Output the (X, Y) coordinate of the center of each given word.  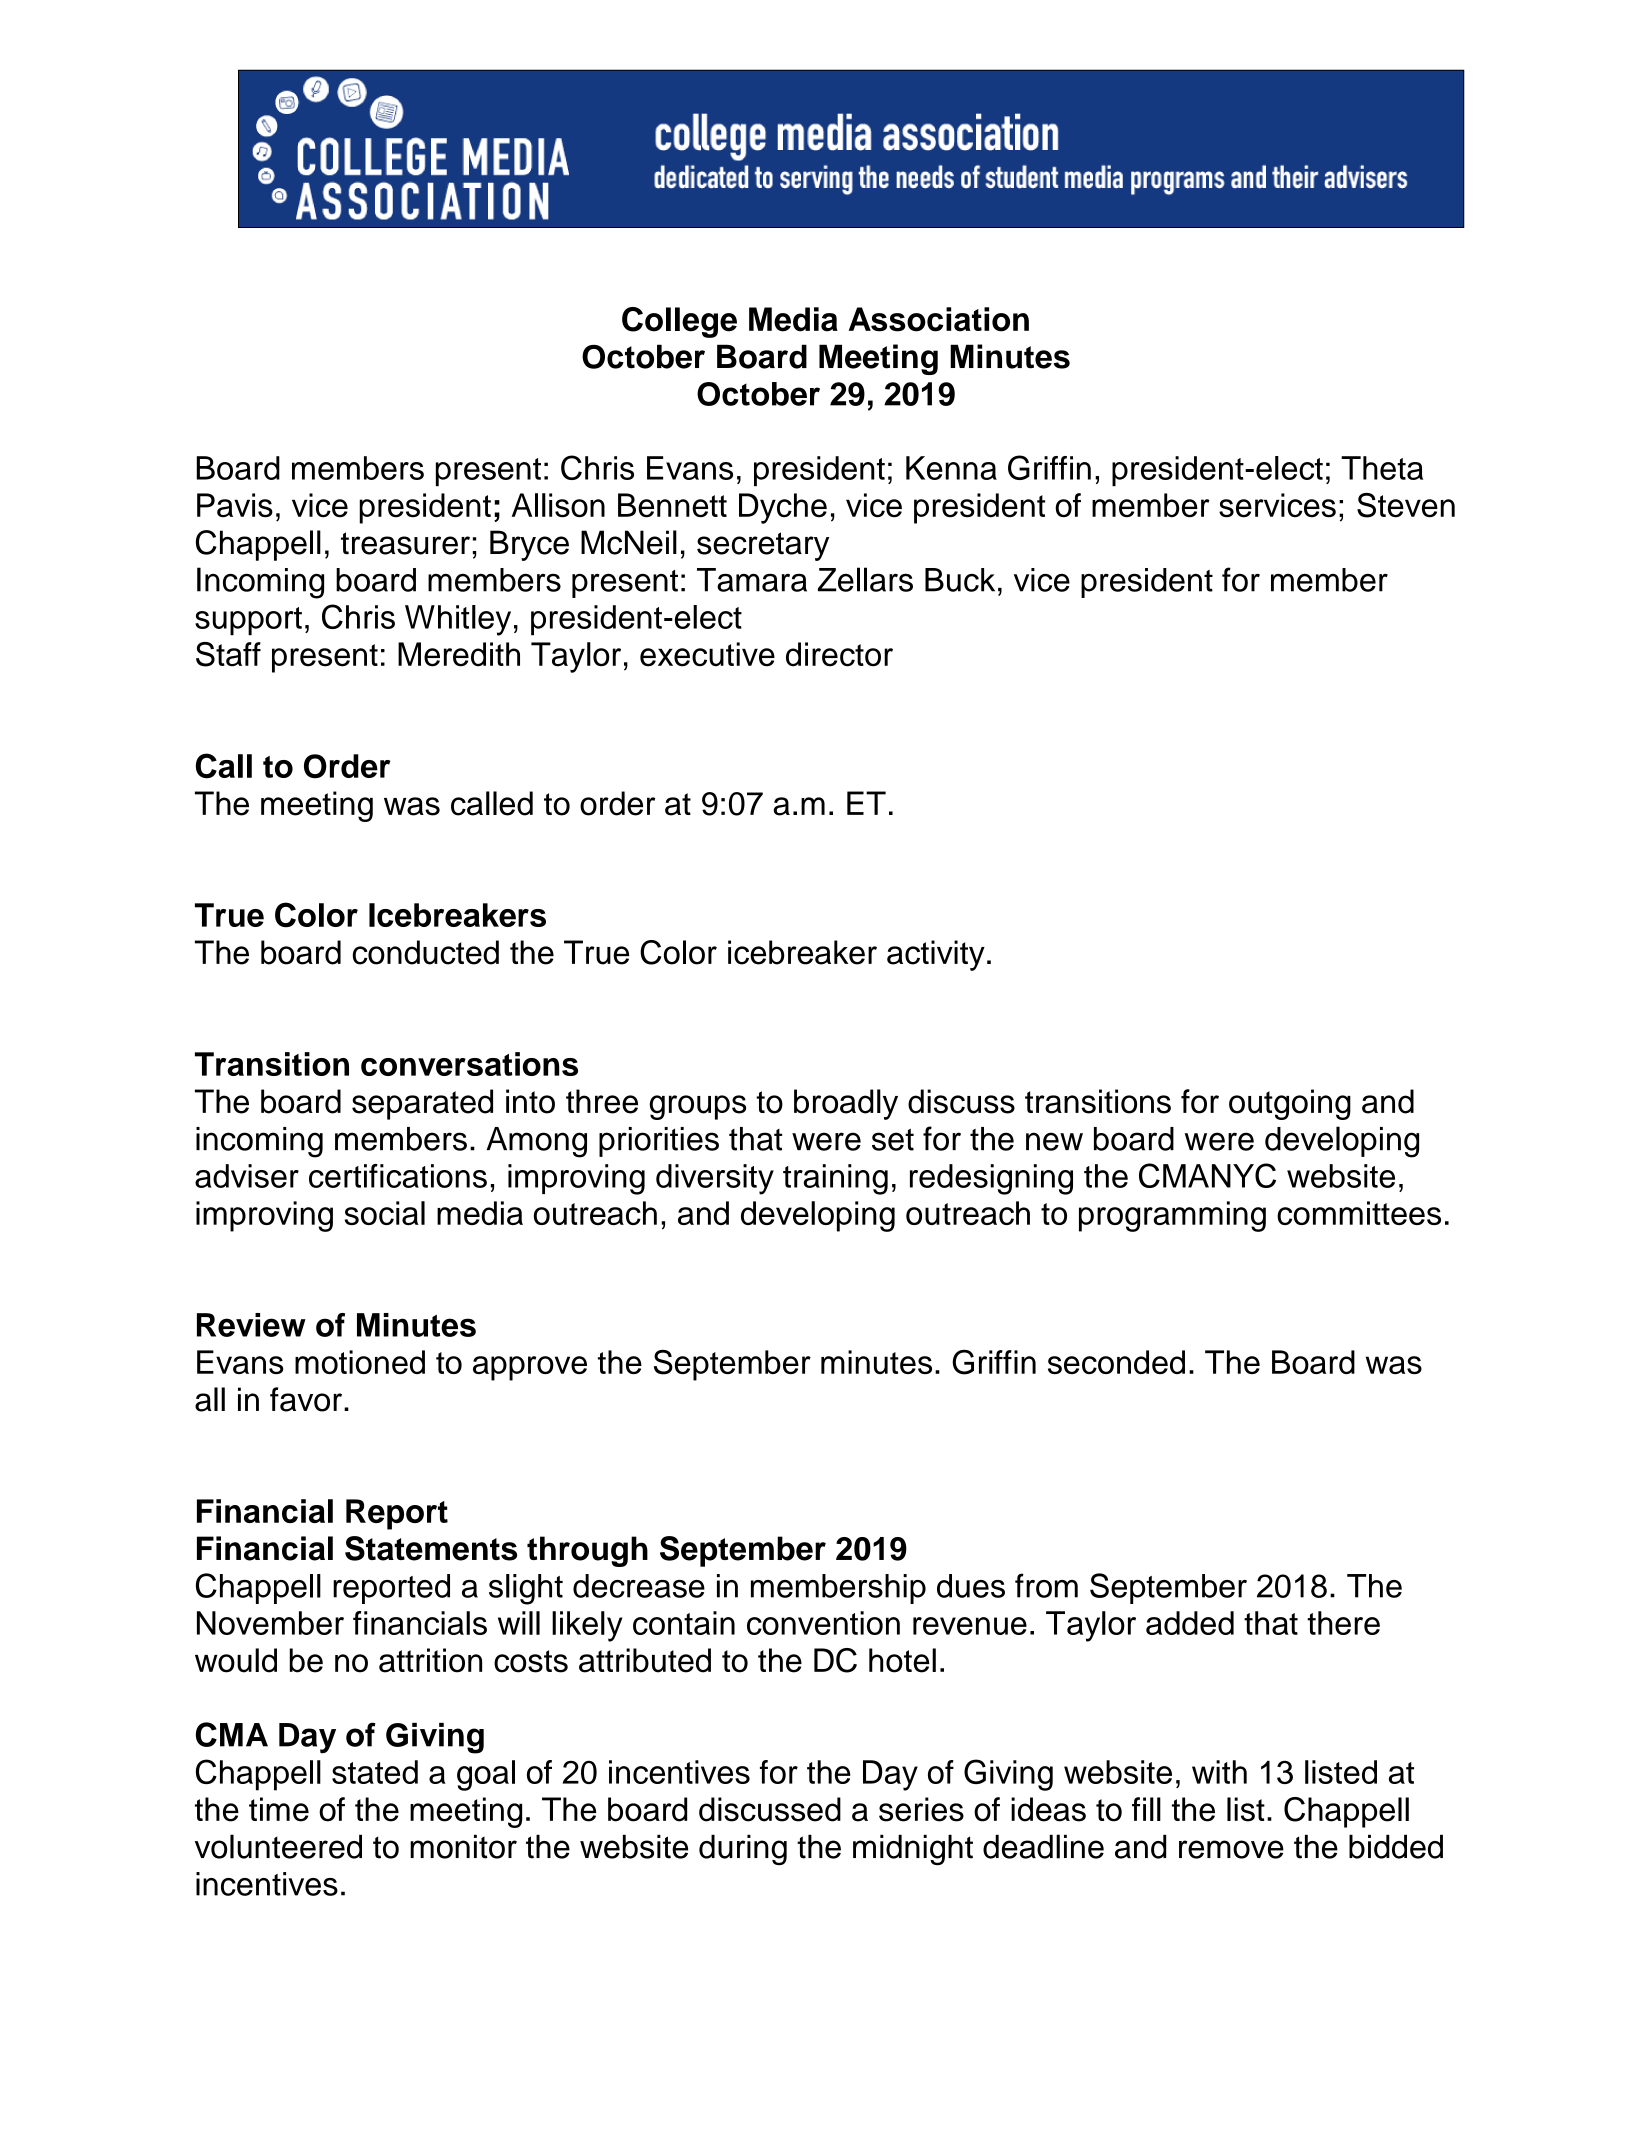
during (743, 1849)
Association (939, 319)
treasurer (405, 543)
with (1219, 1772)
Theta (1382, 468)
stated (375, 1772)
